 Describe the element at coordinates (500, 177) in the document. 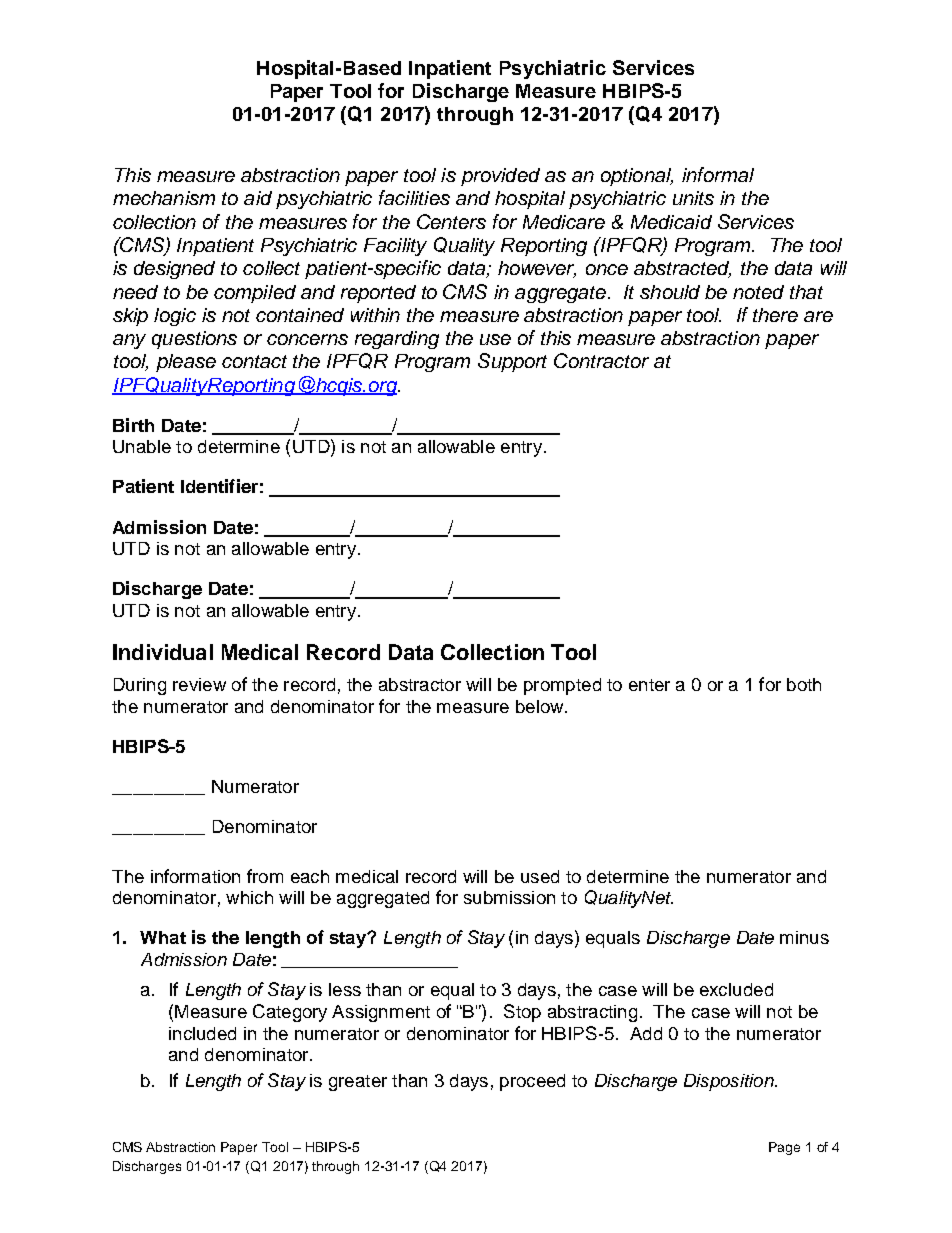

I see `provided` at that location.
